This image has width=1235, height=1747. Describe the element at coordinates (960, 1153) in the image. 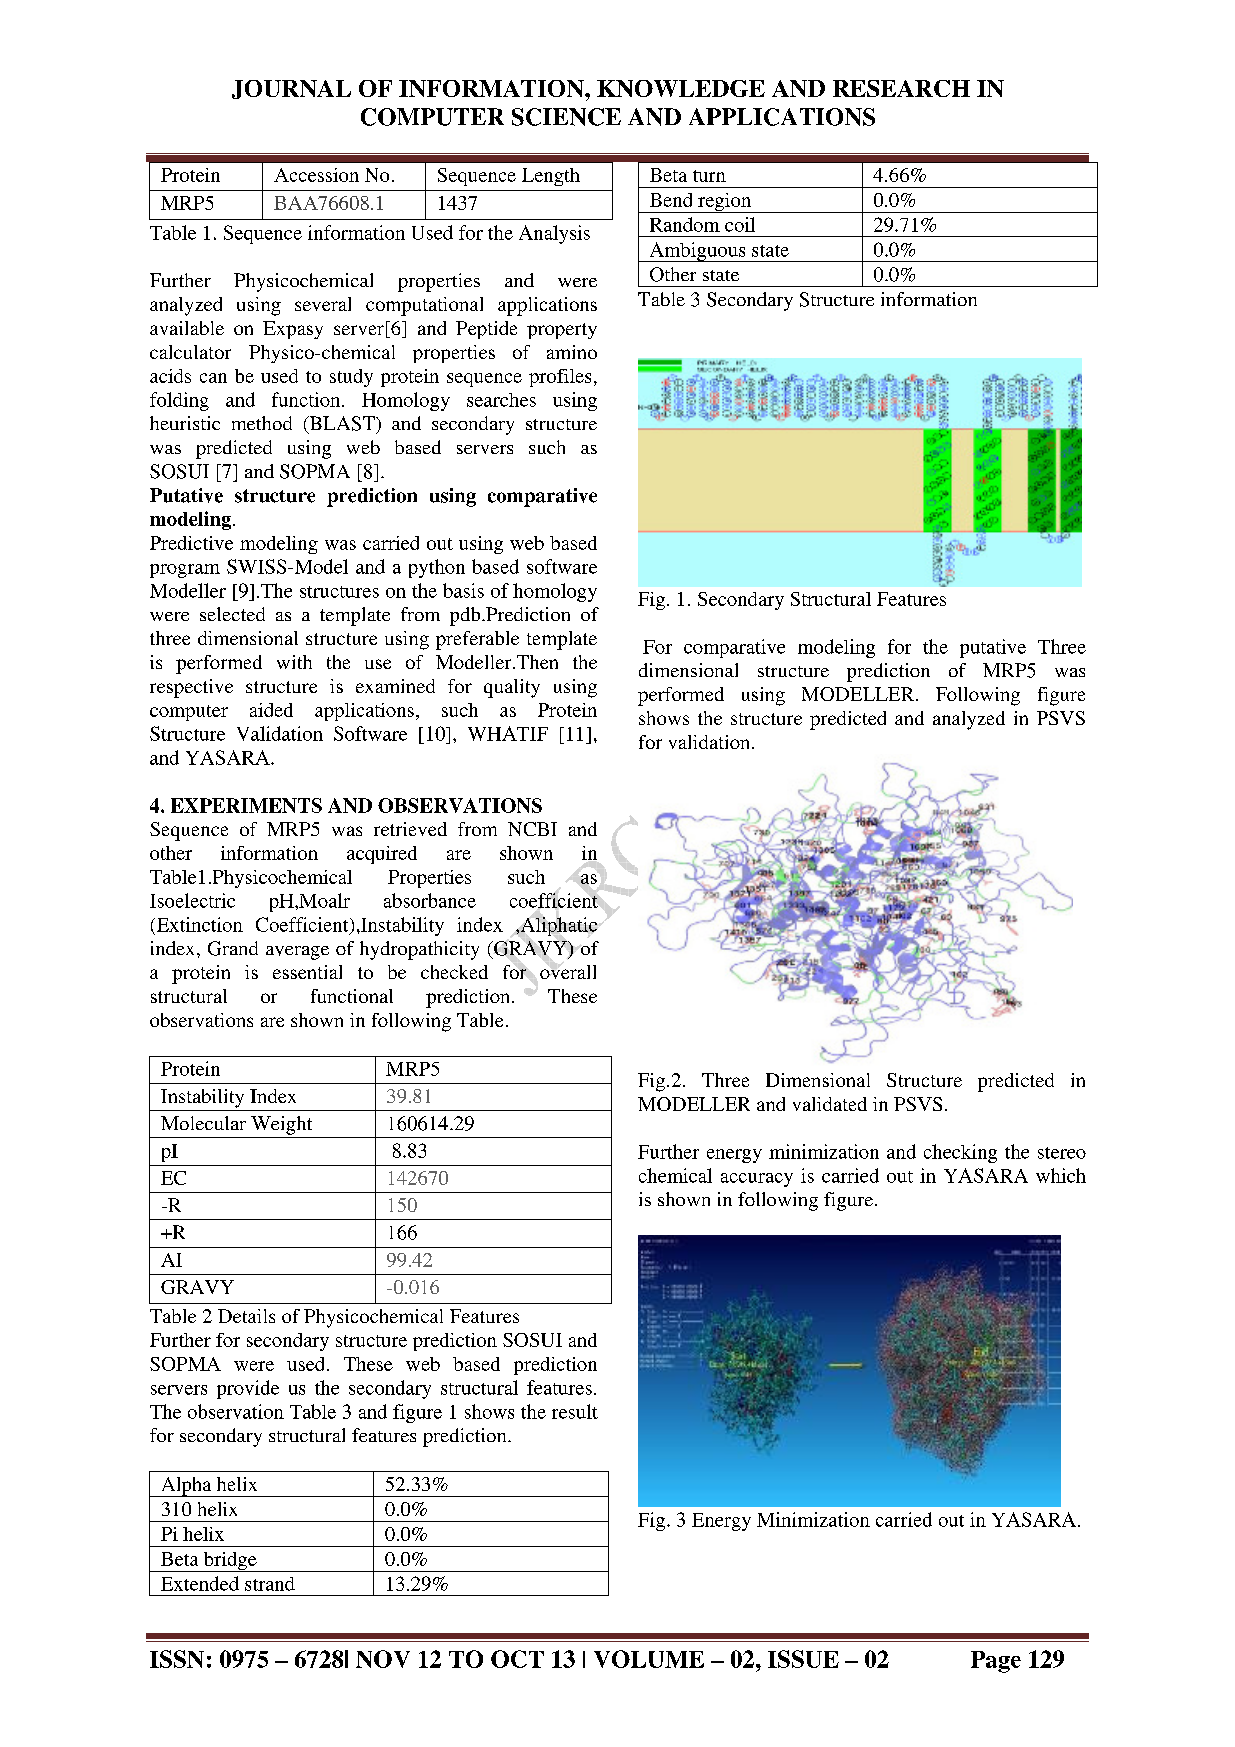

I see `checking` at that location.
